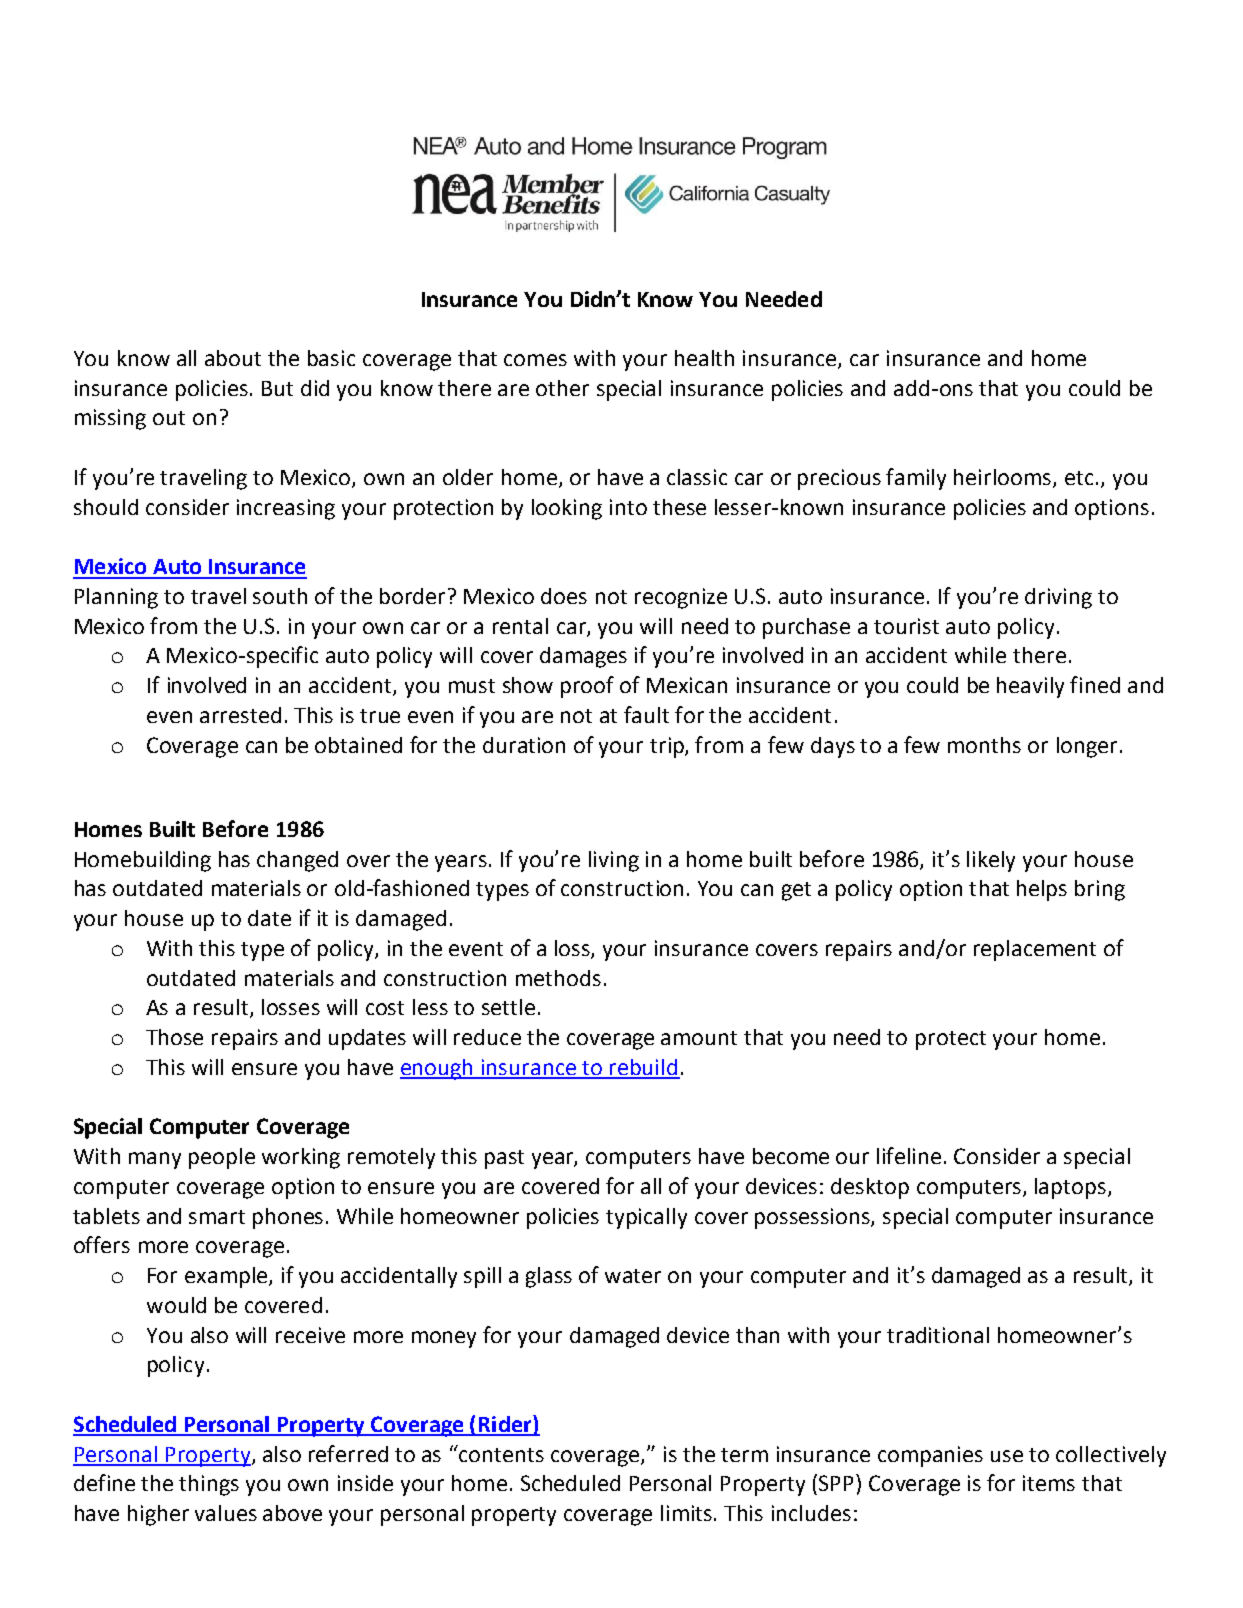 The width and height of the screenshot is (1243, 1608). What do you see at coordinates (984, 745) in the screenshot?
I see `months` at bounding box center [984, 745].
